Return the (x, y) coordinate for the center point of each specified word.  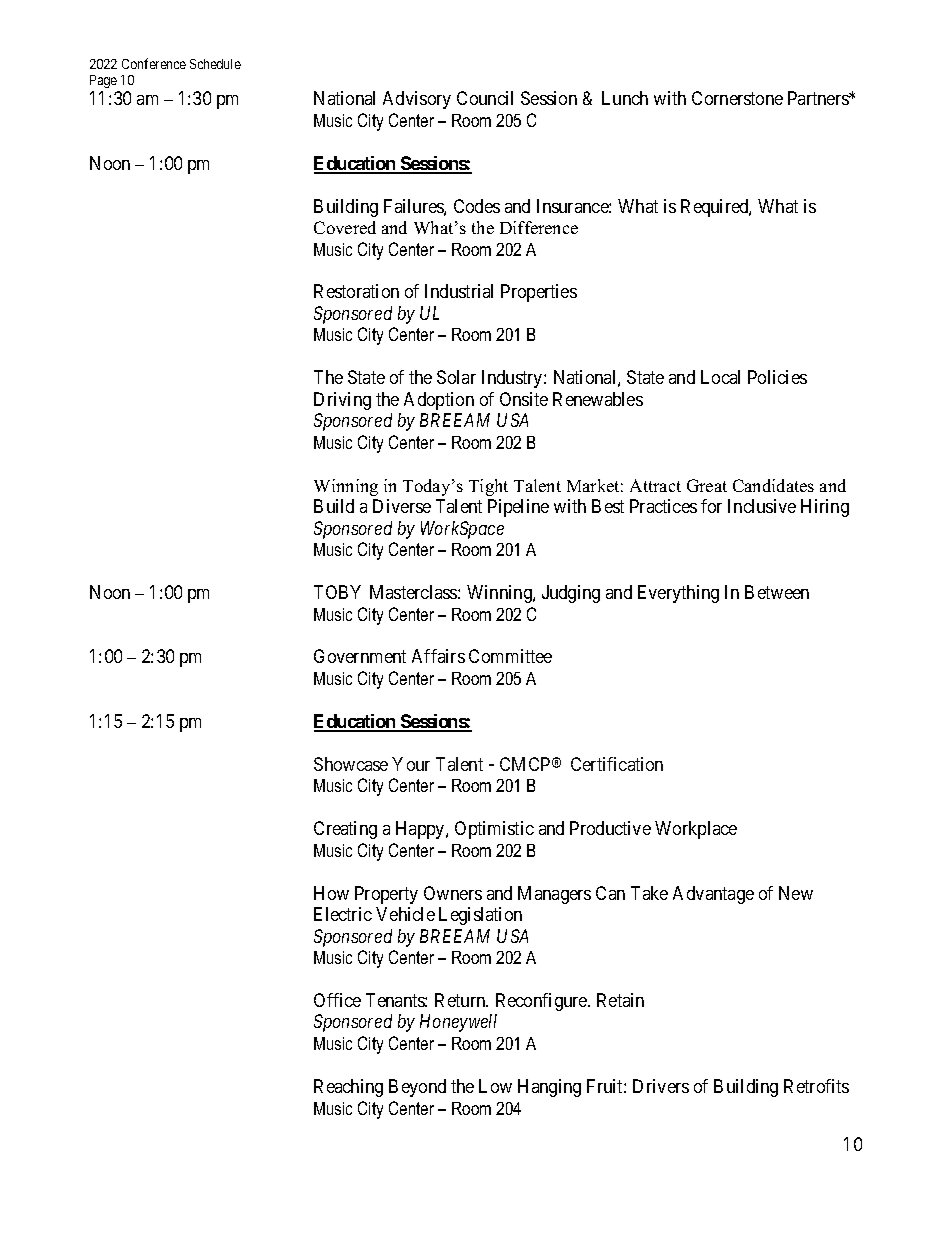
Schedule (215, 64)
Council (485, 98)
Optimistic (494, 830)
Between (777, 592)
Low (495, 1086)
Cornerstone (737, 98)
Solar (456, 377)
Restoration (356, 291)
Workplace (696, 830)
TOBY (337, 592)
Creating (345, 830)
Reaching (348, 1088)
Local (720, 377)
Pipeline (518, 508)
